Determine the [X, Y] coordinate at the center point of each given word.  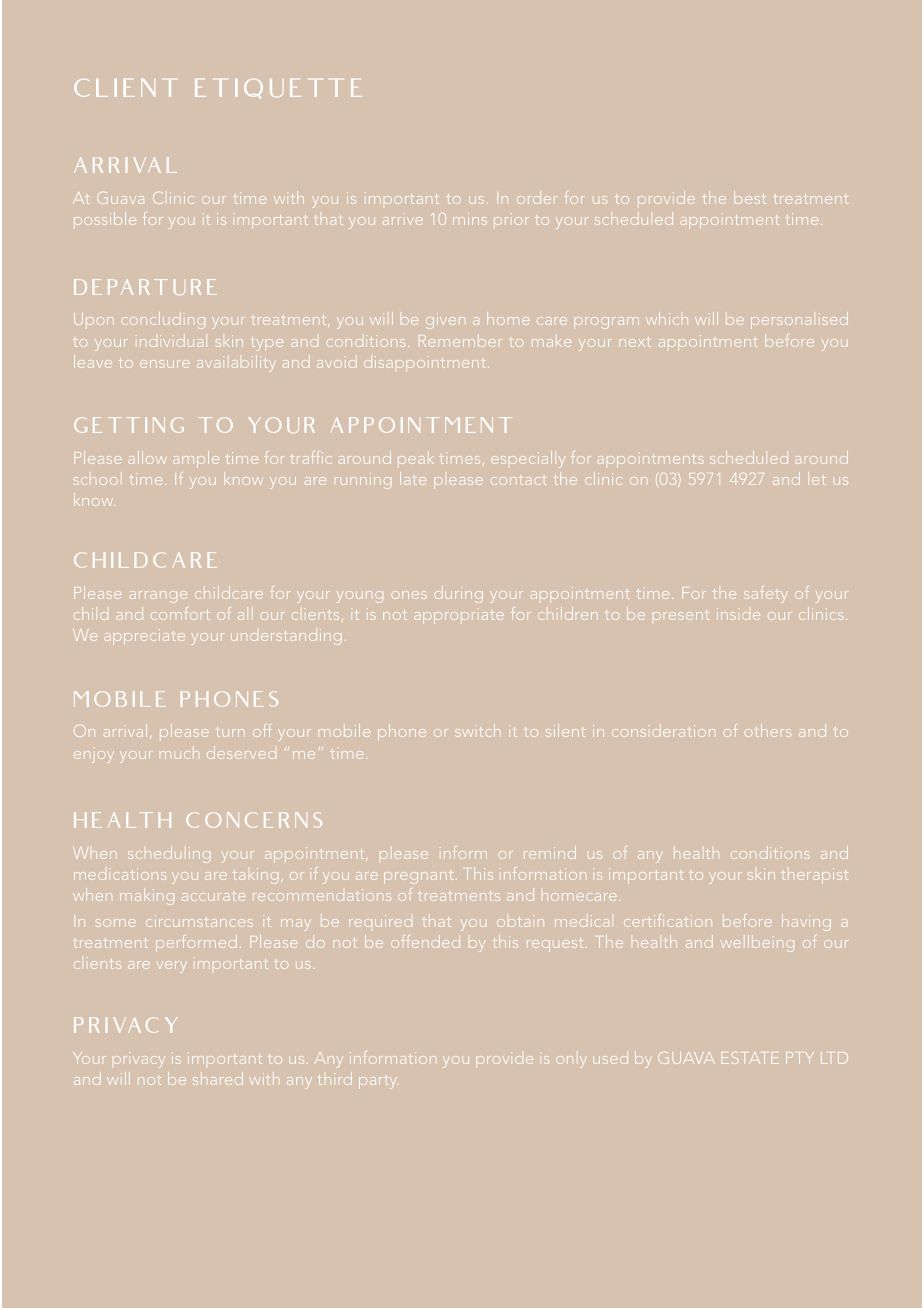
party [378, 1083]
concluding [163, 320]
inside [738, 614]
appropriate [459, 618]
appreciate [144, 637]
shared [218, 1078]
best [750, 197]
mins [470, 219]
